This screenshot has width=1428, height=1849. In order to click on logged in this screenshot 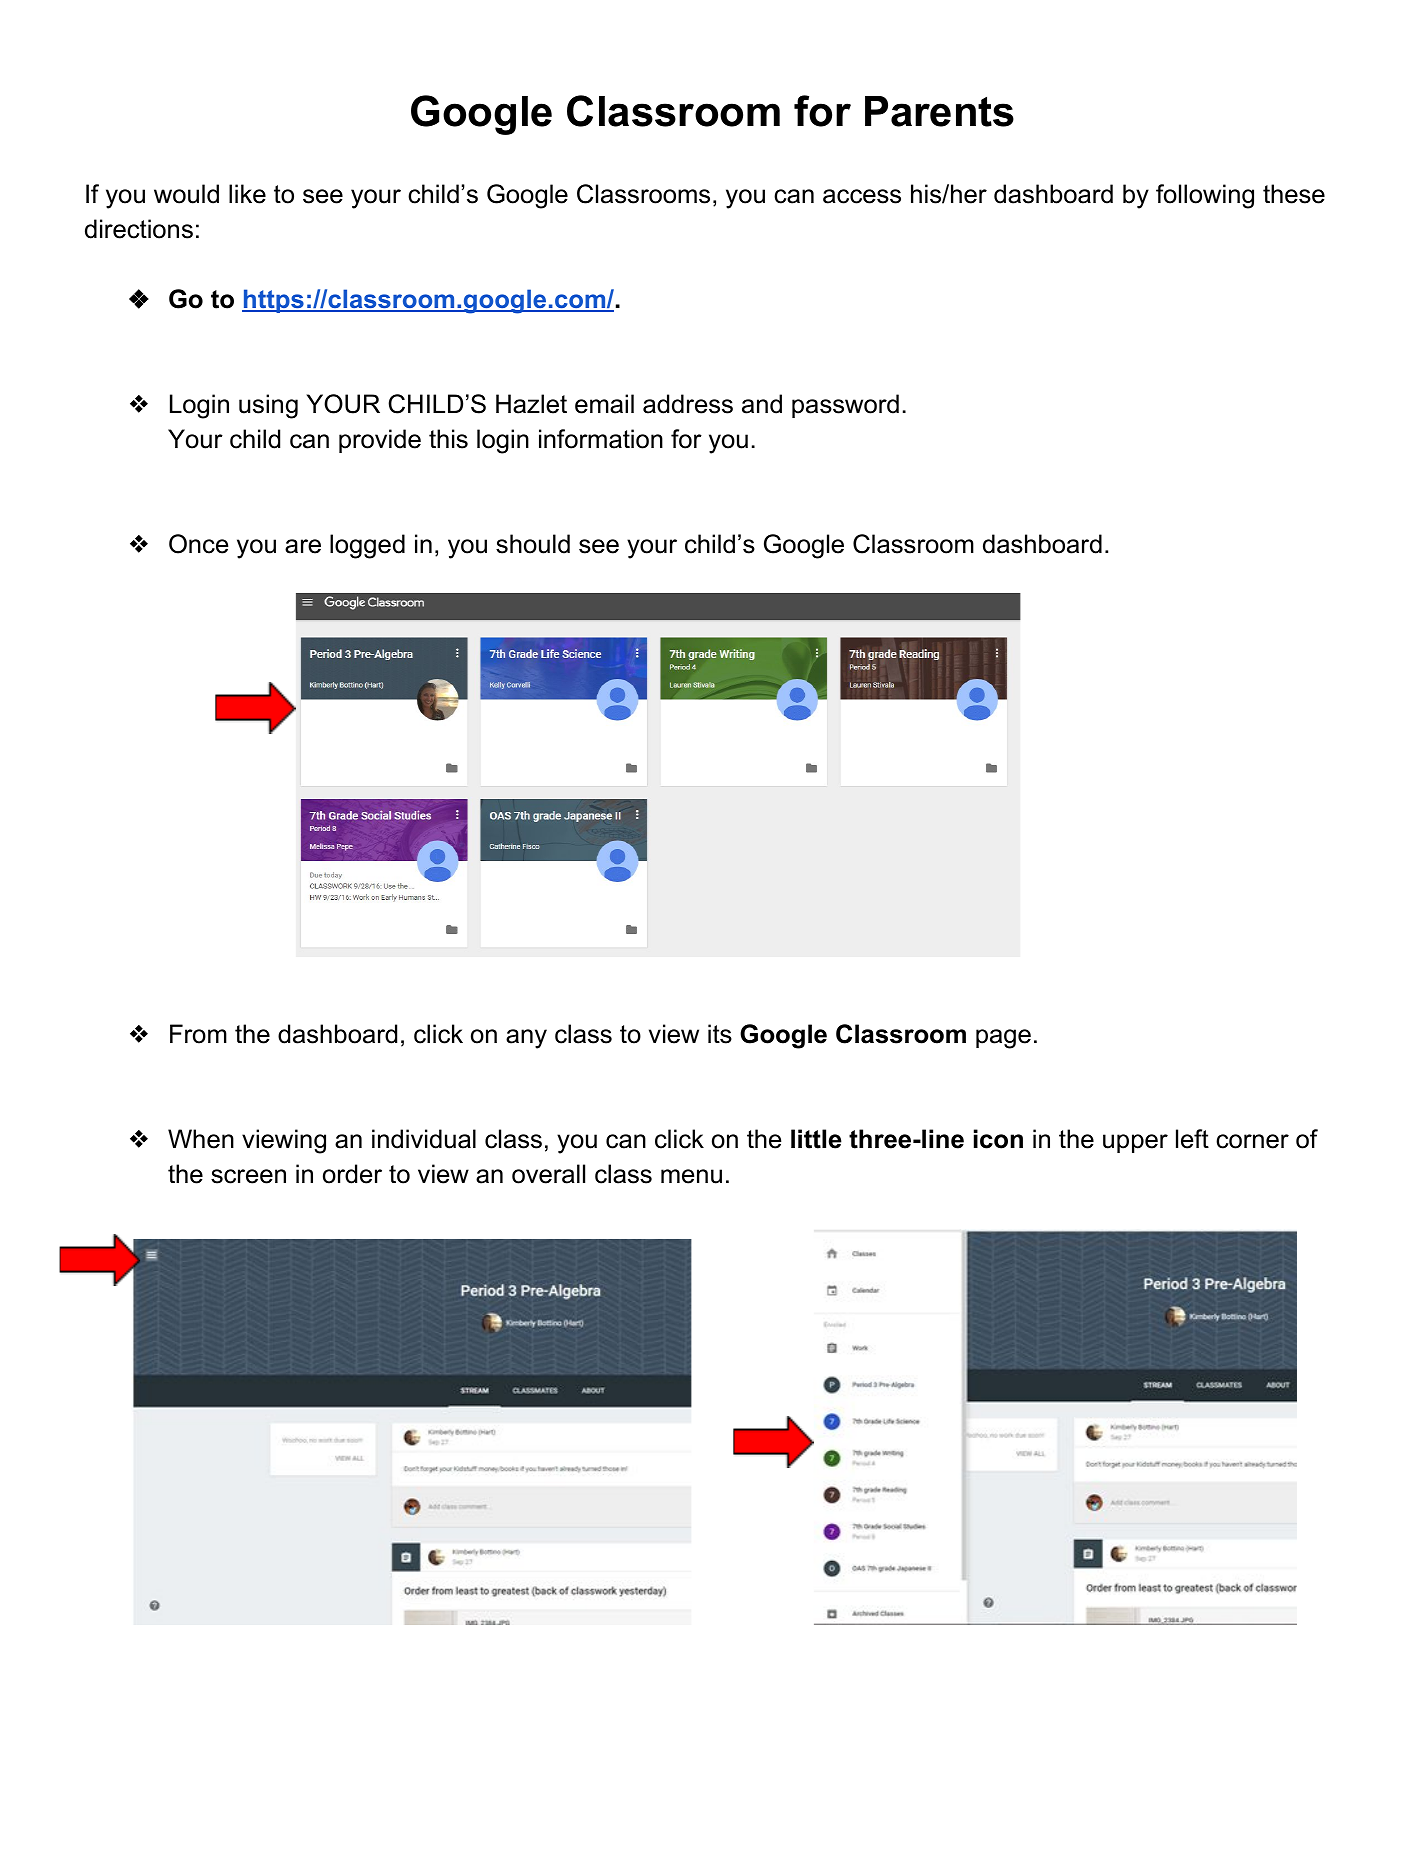, I will do `click(367, 546)`.
